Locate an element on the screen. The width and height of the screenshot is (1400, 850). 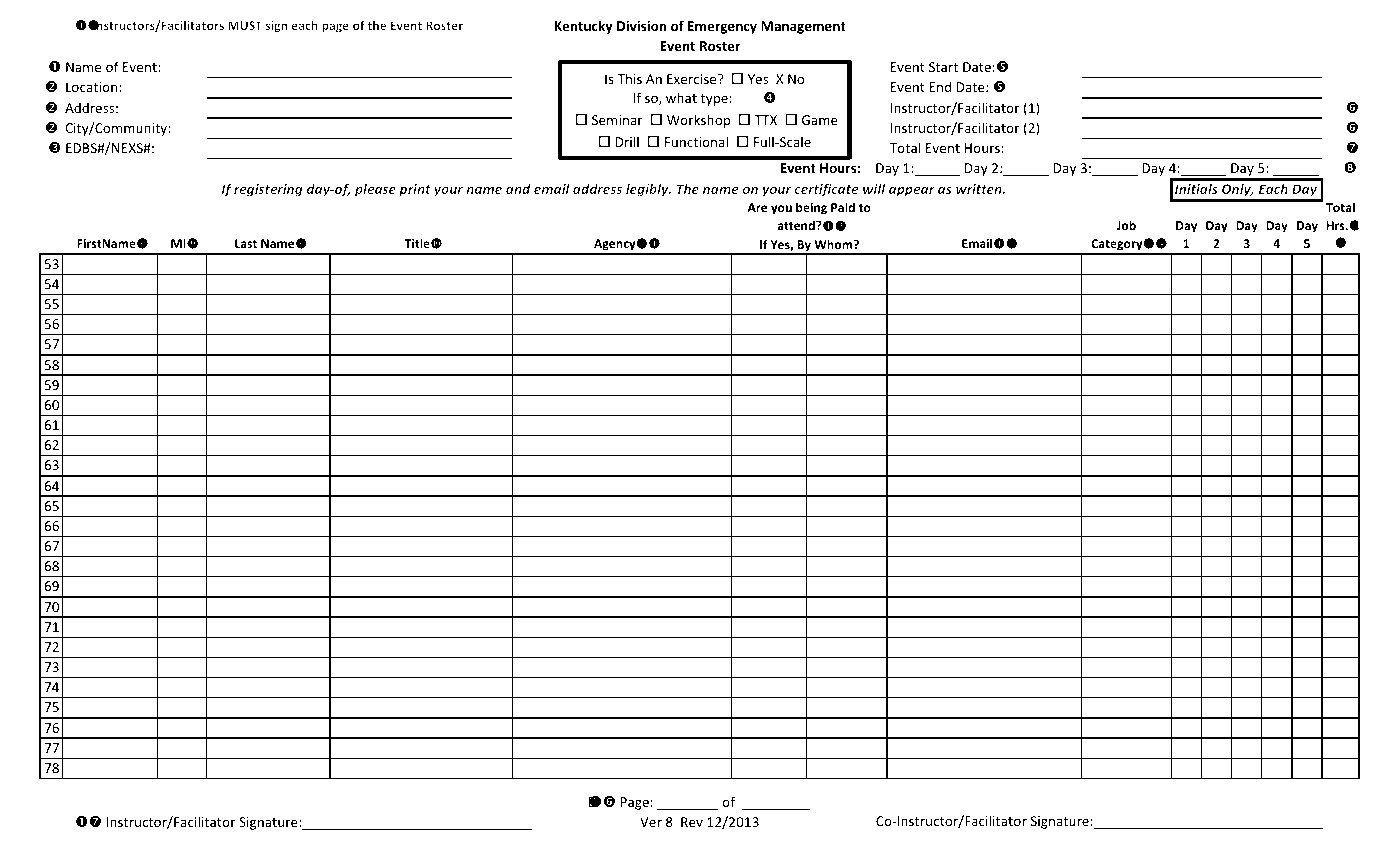
Last is located at coordinates (246, 243).
